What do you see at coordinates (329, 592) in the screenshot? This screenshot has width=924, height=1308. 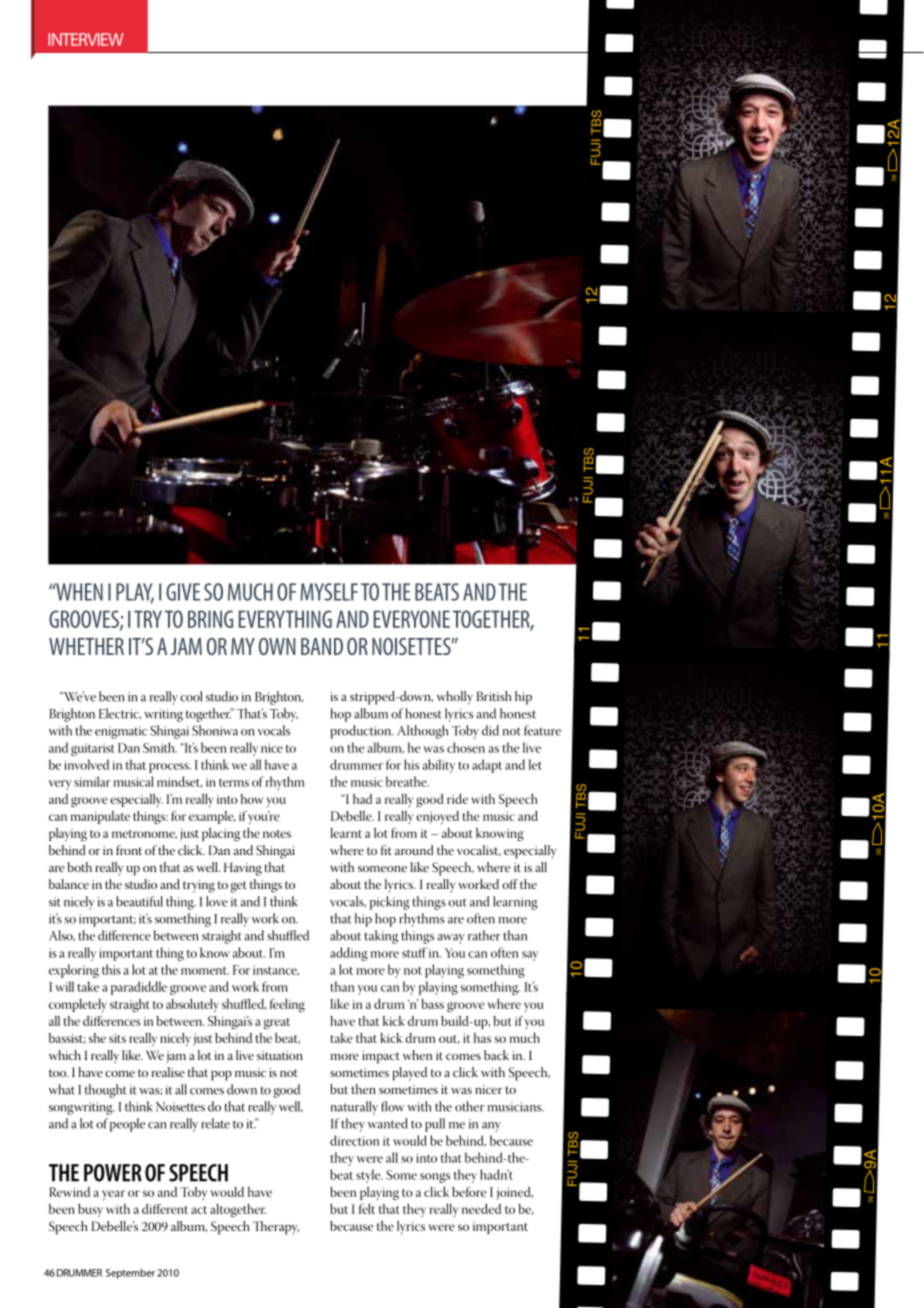 I see `myself` at bounding box center [329, 592].
